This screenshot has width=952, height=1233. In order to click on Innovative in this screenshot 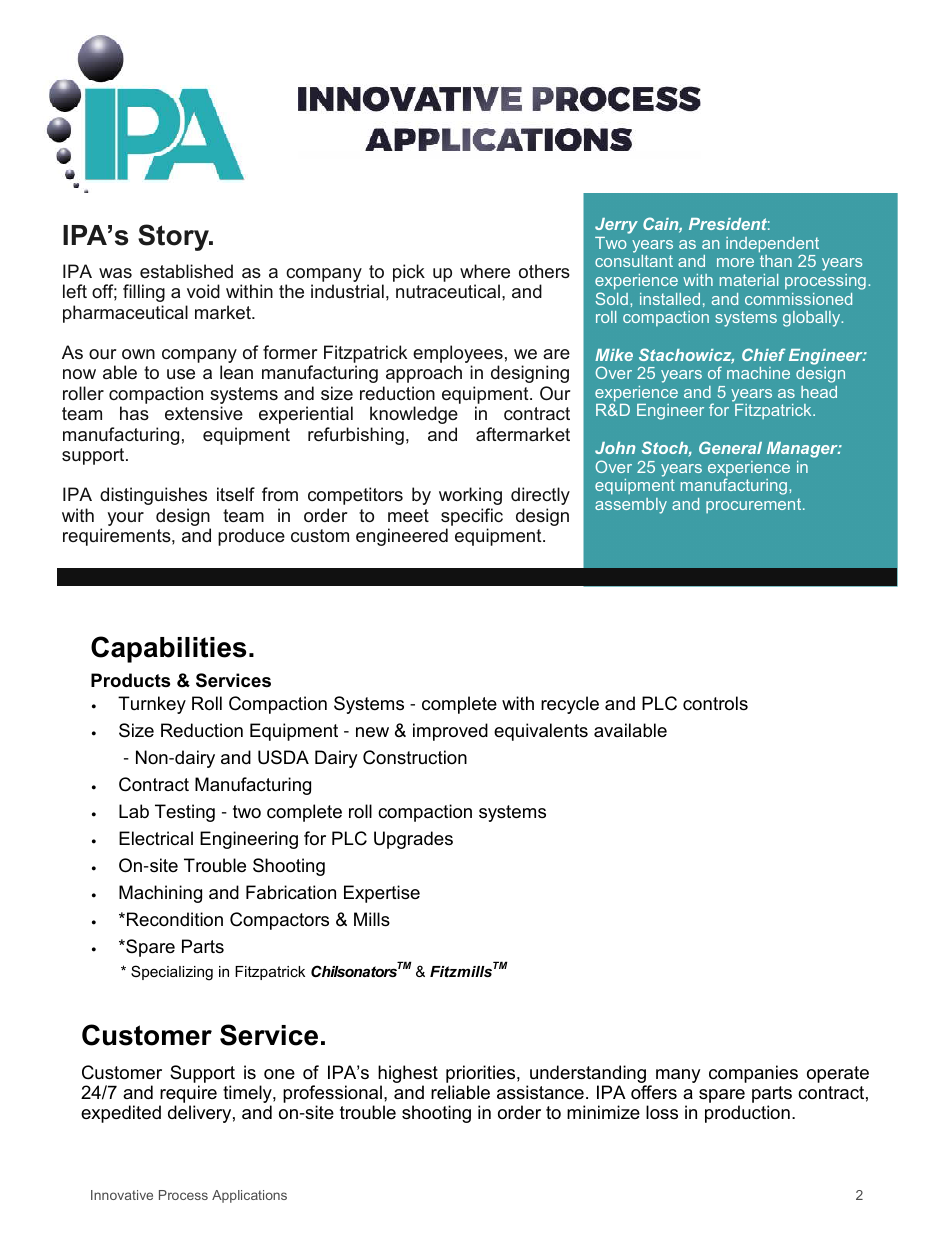, I will do `click(122, 1195)`.
